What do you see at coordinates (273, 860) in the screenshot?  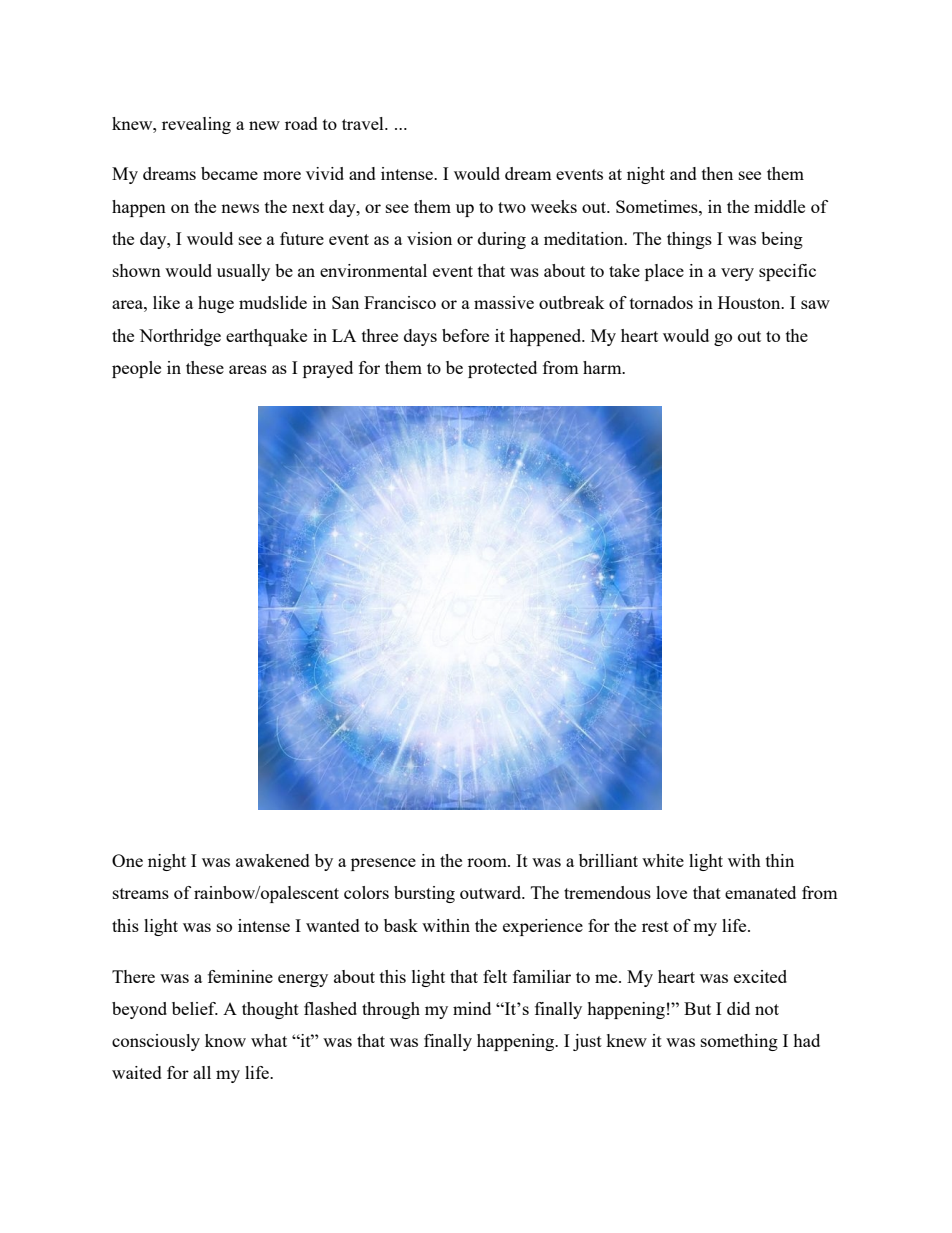 I see `awakened` at bounding box center [273, 860].
